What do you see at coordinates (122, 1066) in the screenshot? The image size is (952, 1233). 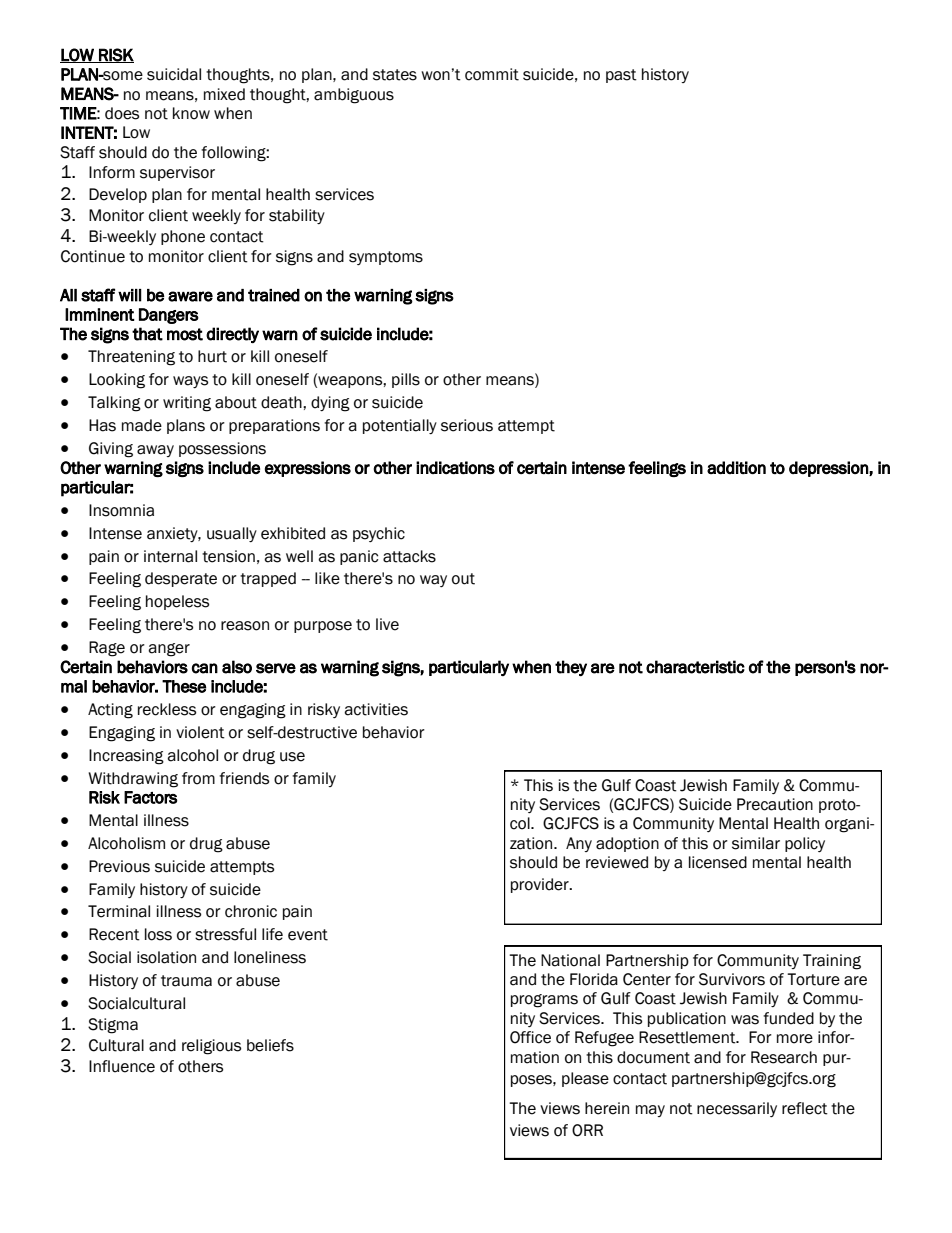 I see `Influence` at bounding box center [122, 1066].
